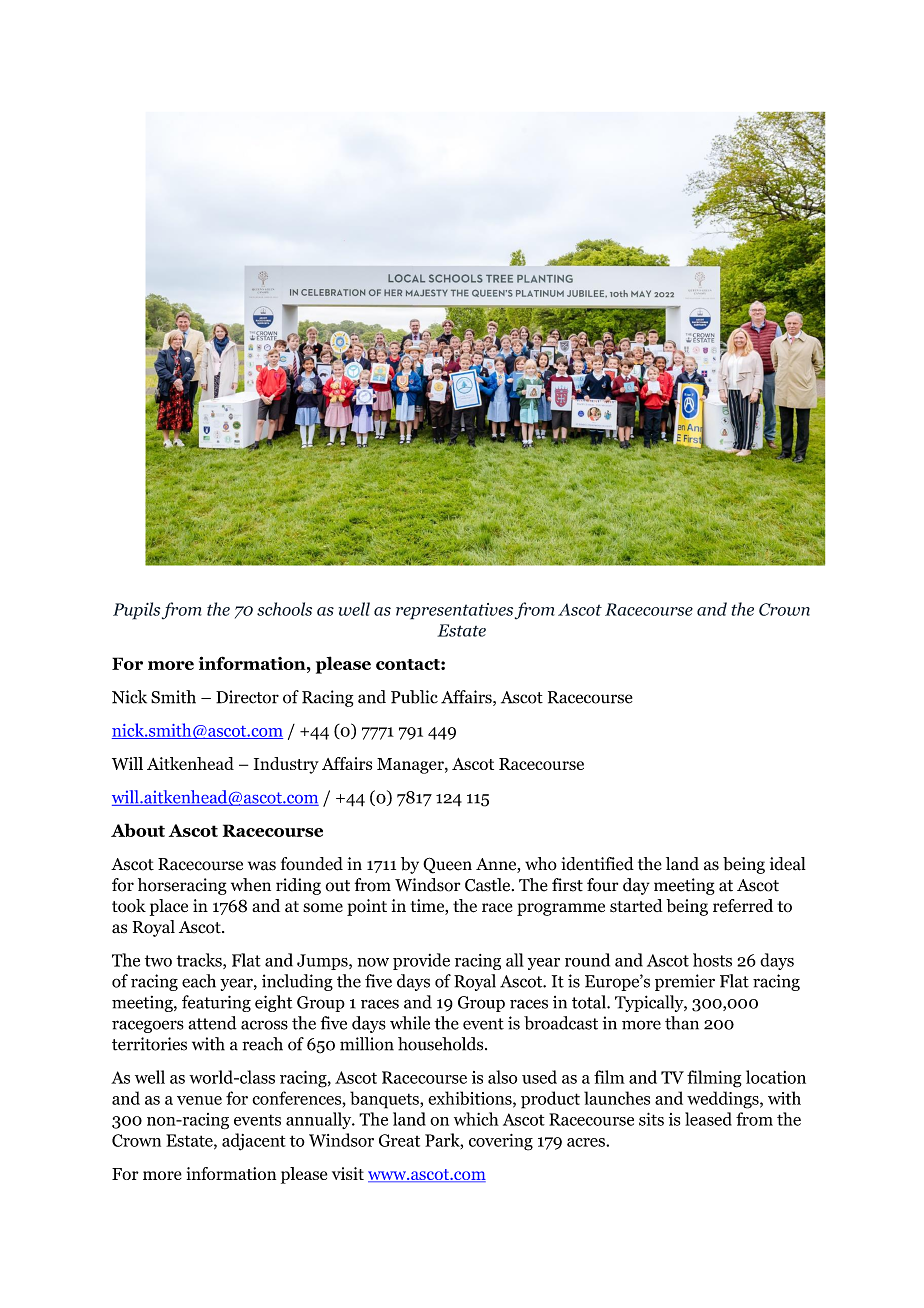  I want to click on About, so click(138, 830).
